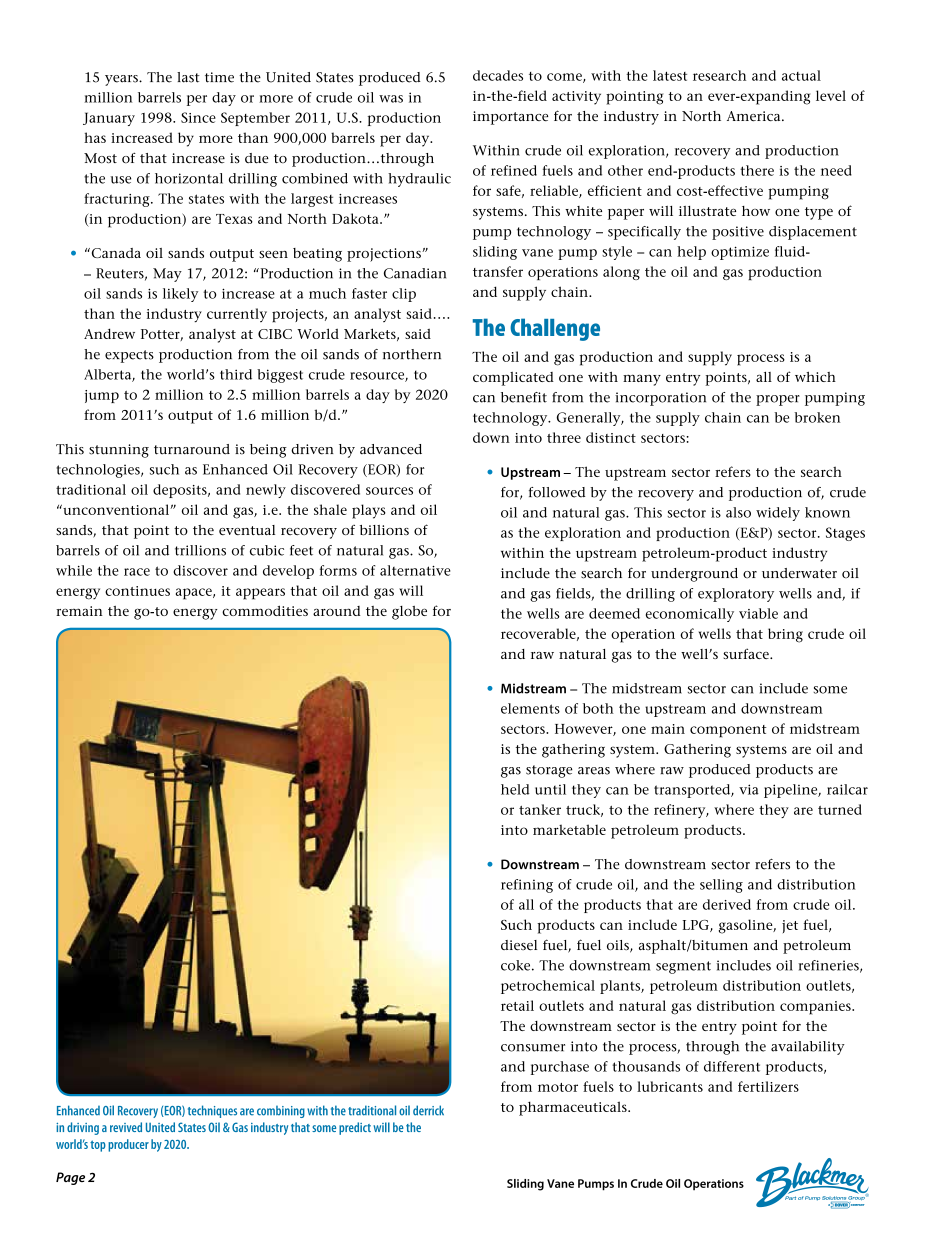 The width and height of the image is (952, 1233). I want to click on also, so click(738, 512).
